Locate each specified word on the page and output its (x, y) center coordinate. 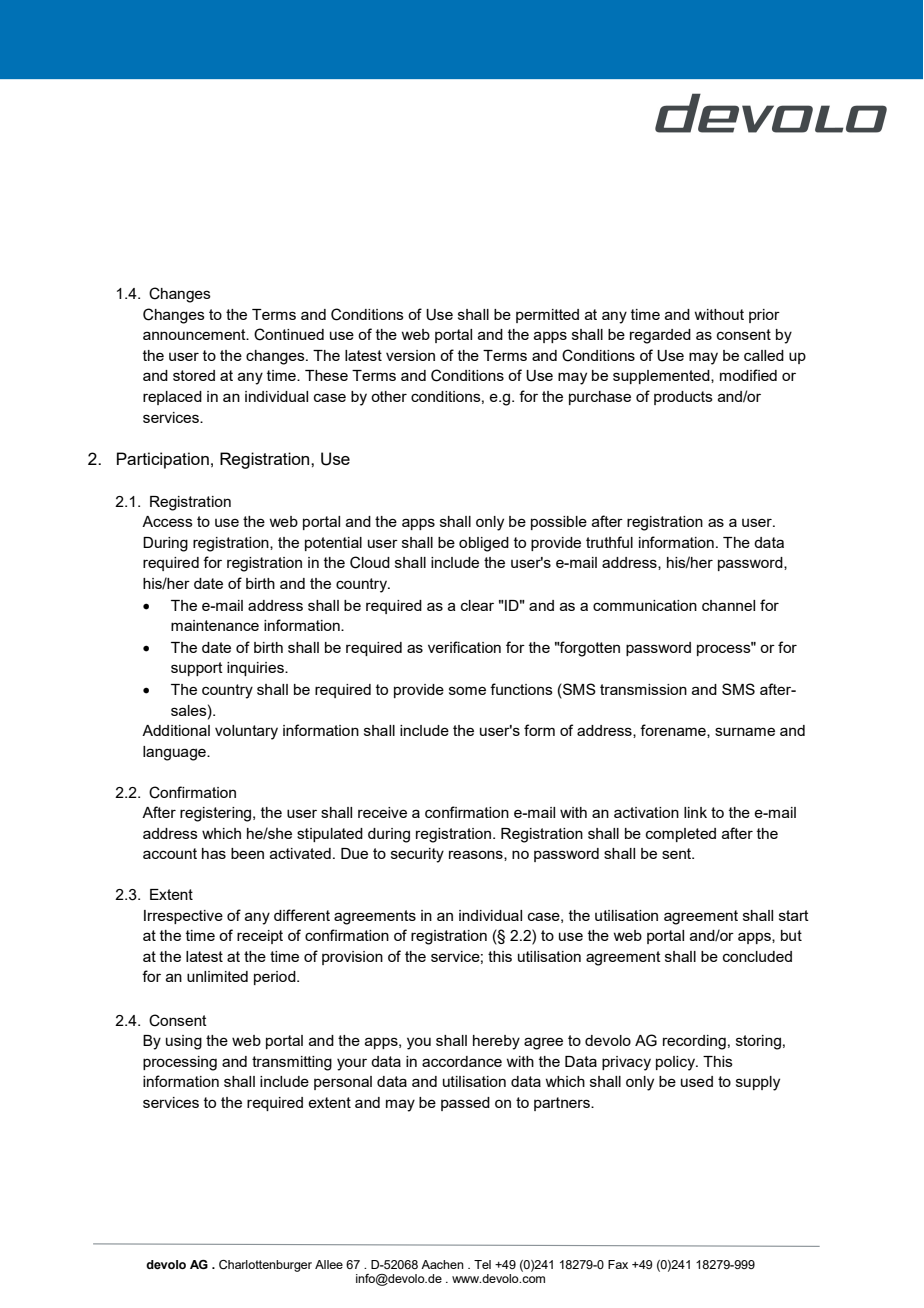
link (695, 812)
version (410, 355)
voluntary (246, 732)
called (764, 355)
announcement (195, 334)
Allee (329, 1264)
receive (382, 812)
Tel (482, 1264)
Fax (618, 1264)
